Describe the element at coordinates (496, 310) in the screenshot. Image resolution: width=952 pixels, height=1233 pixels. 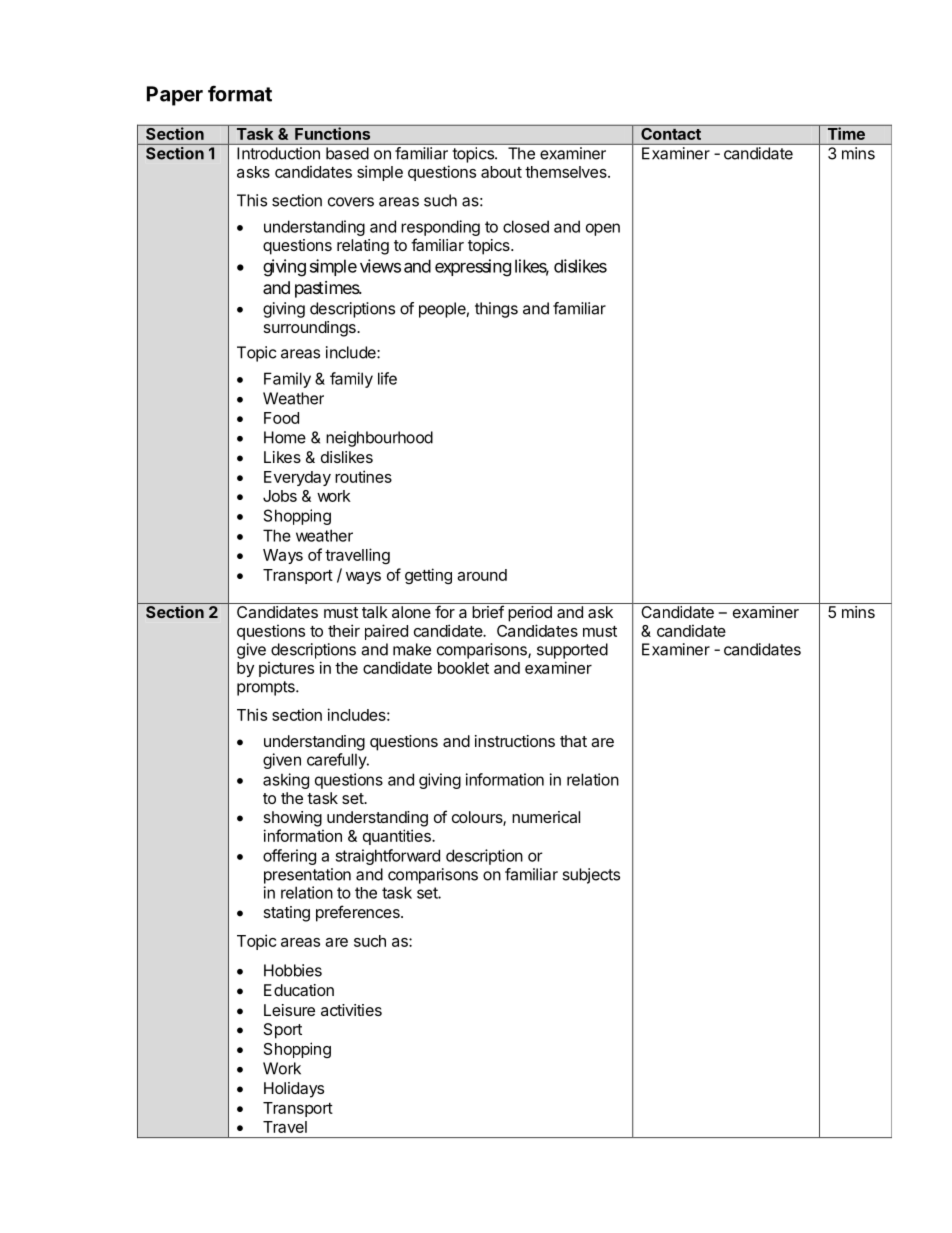
I see `things` at that location.
